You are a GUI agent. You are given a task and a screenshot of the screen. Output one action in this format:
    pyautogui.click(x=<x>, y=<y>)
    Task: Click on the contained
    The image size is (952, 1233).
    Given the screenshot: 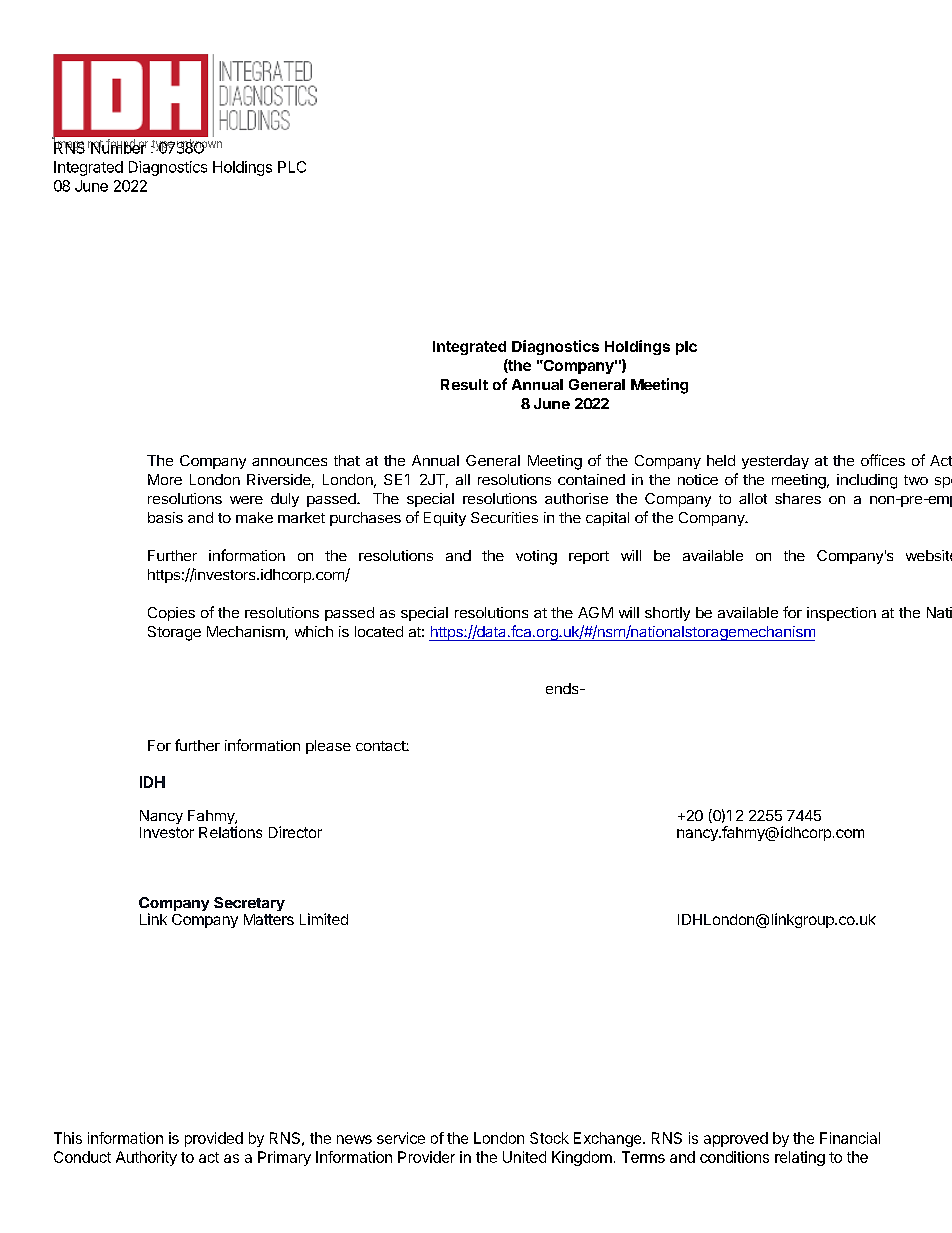 What is the action you would take?
    pyautogui.click(x=591, y=479)
